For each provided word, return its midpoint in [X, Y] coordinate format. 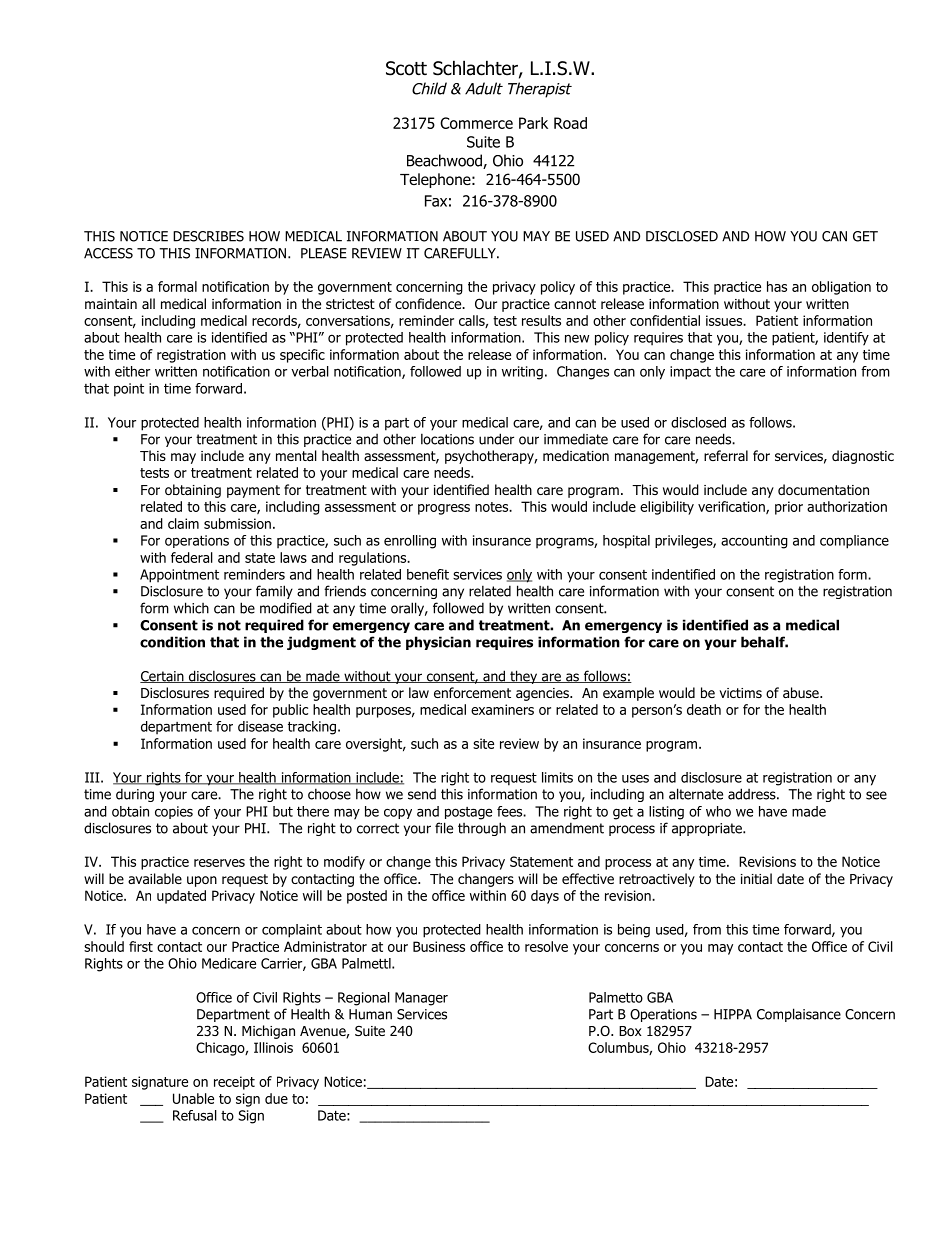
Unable [193, 1098]
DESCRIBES [208, 236]
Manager [421, 999]
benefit [428, 574]
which [191, 608]
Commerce [476, 123]
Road [570, 123]
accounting [754, 542]
